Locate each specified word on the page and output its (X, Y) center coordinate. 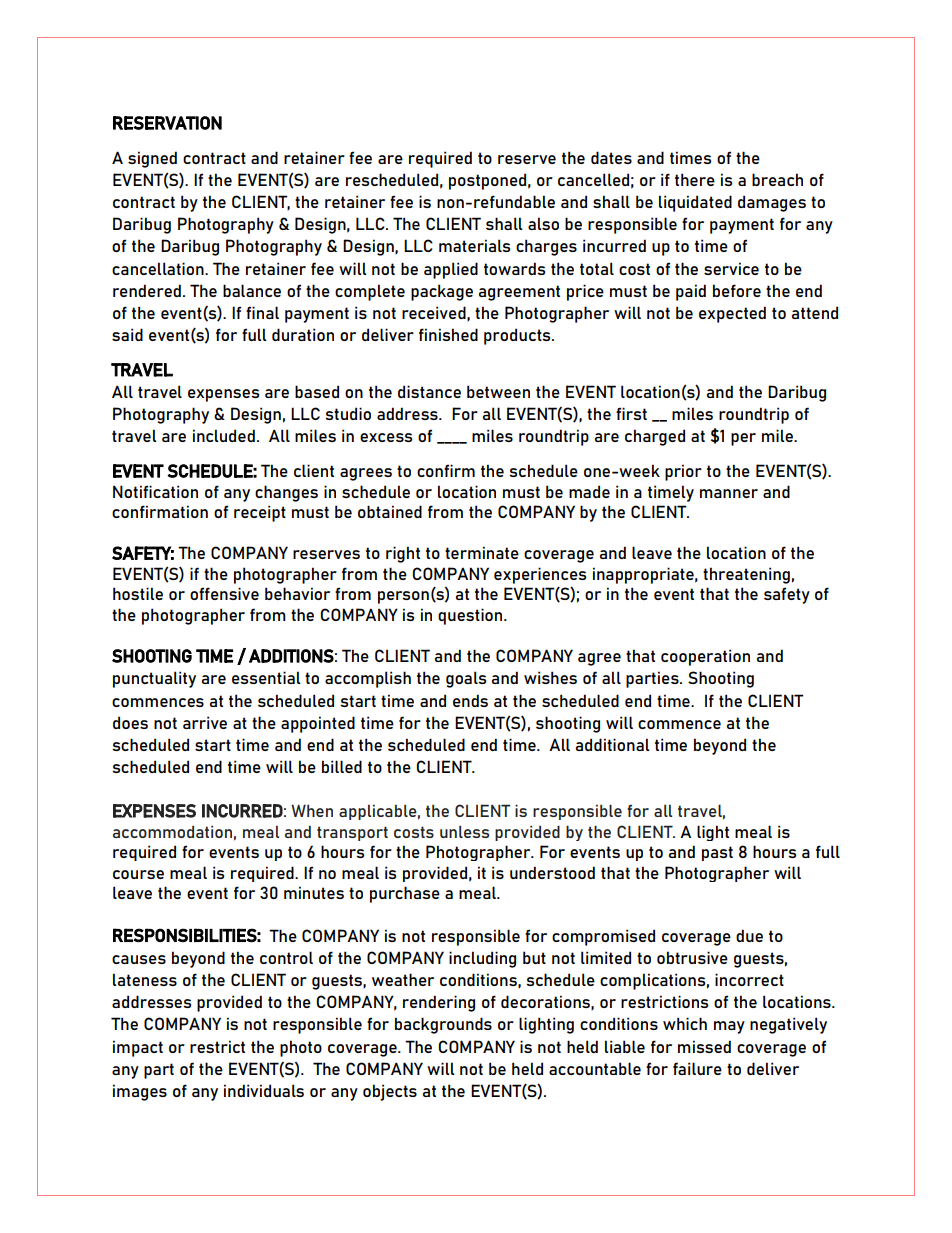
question (471, 616)
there (695, 179)
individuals (264, 1090)
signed (152, 159)
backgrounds (443, 1025)
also (543, 223)
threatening (746, 575)
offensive (224, 593)
